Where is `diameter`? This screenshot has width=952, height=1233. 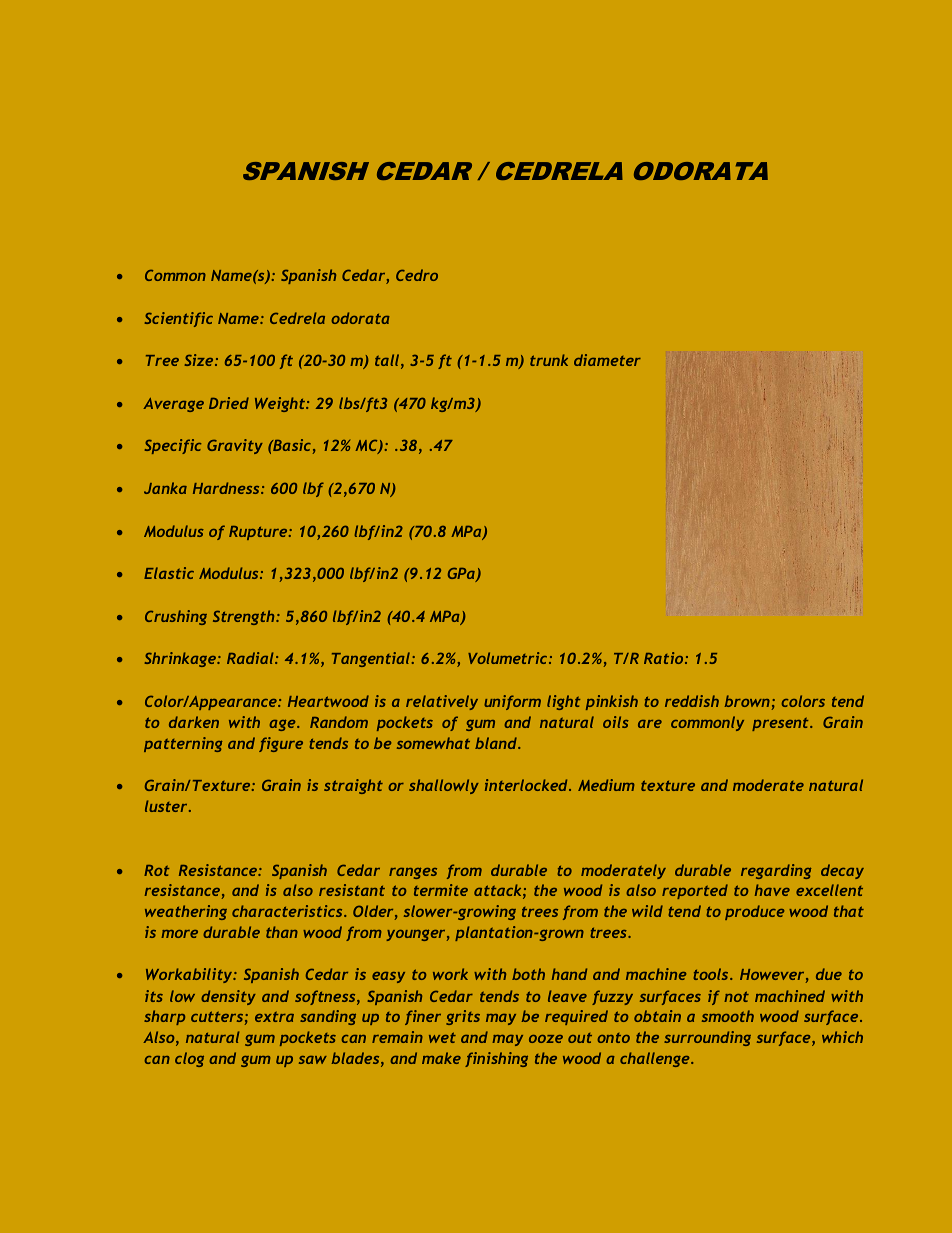
diameter is located at coordinates (607, 360).
